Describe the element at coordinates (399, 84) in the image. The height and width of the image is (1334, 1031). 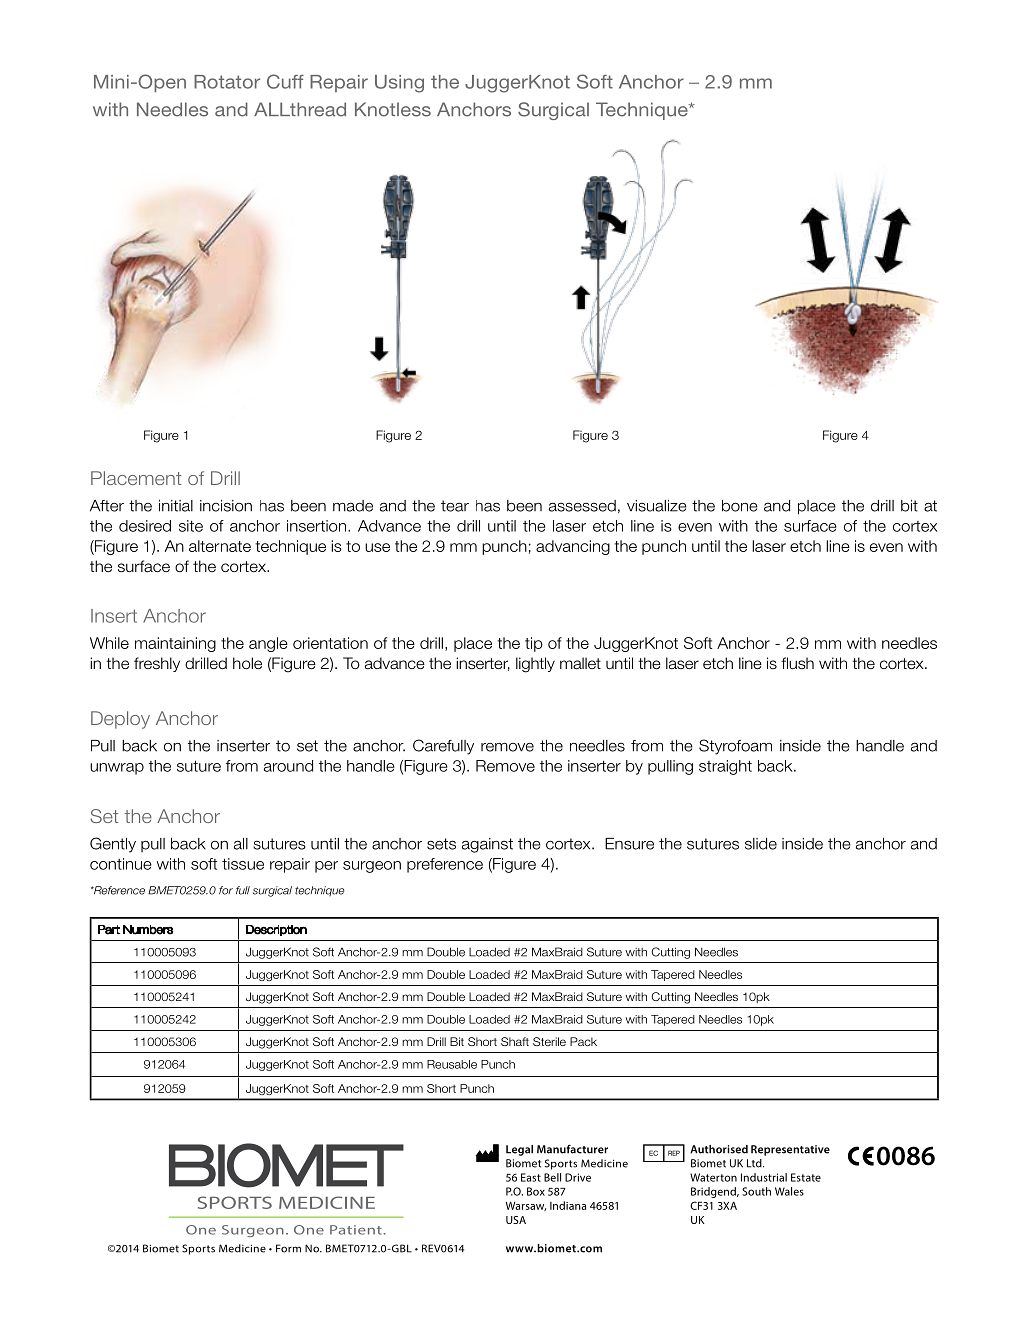
I see `Using` at that location.
